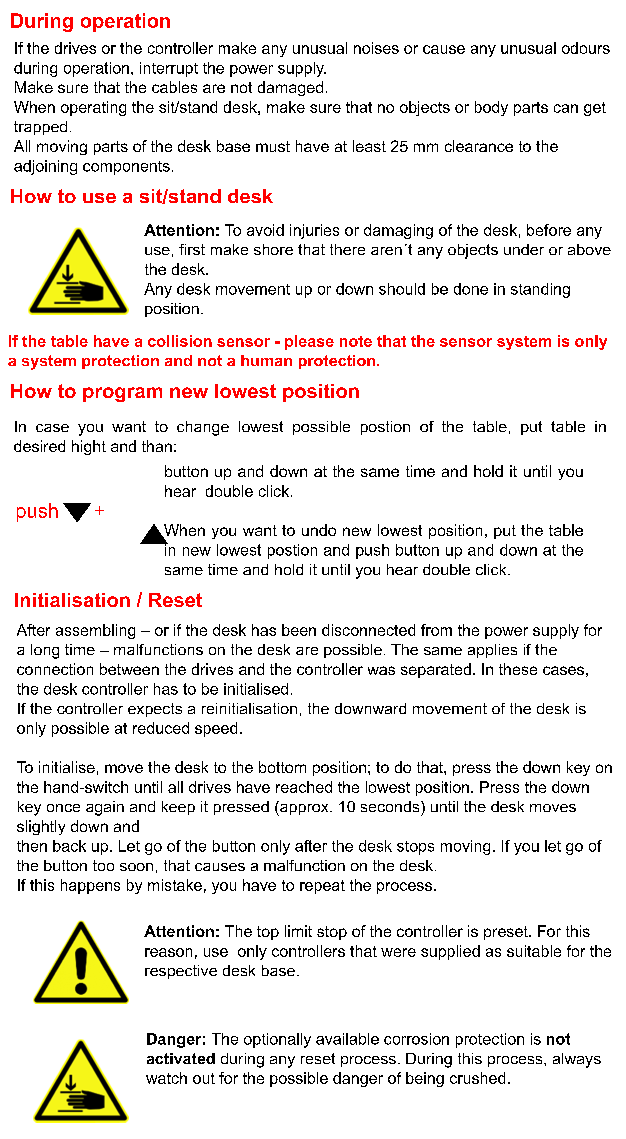  I want to click on please, so click(309, 342).
